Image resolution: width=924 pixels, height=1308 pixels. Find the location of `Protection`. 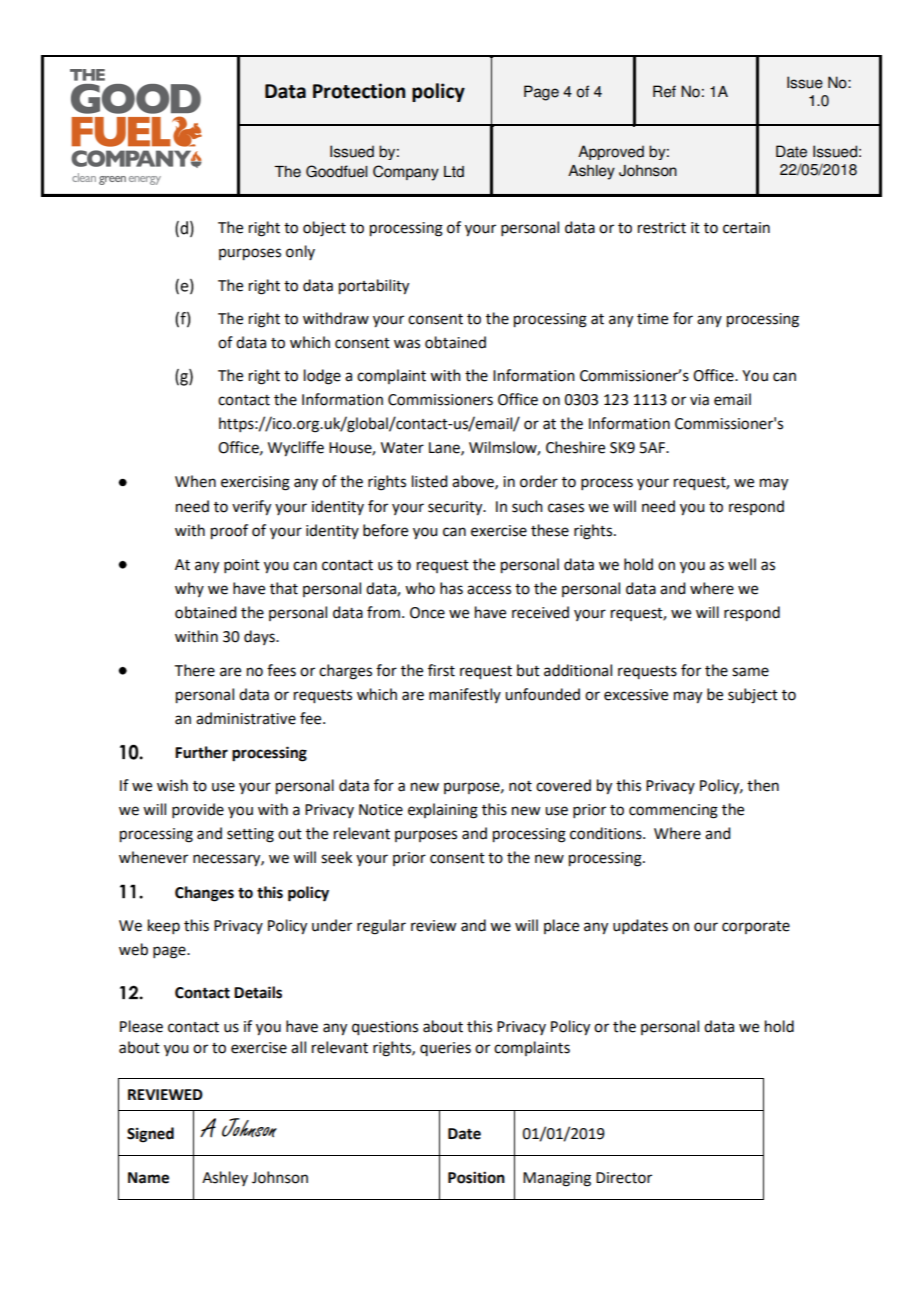

Protection is located at coordinates (359, 91).
